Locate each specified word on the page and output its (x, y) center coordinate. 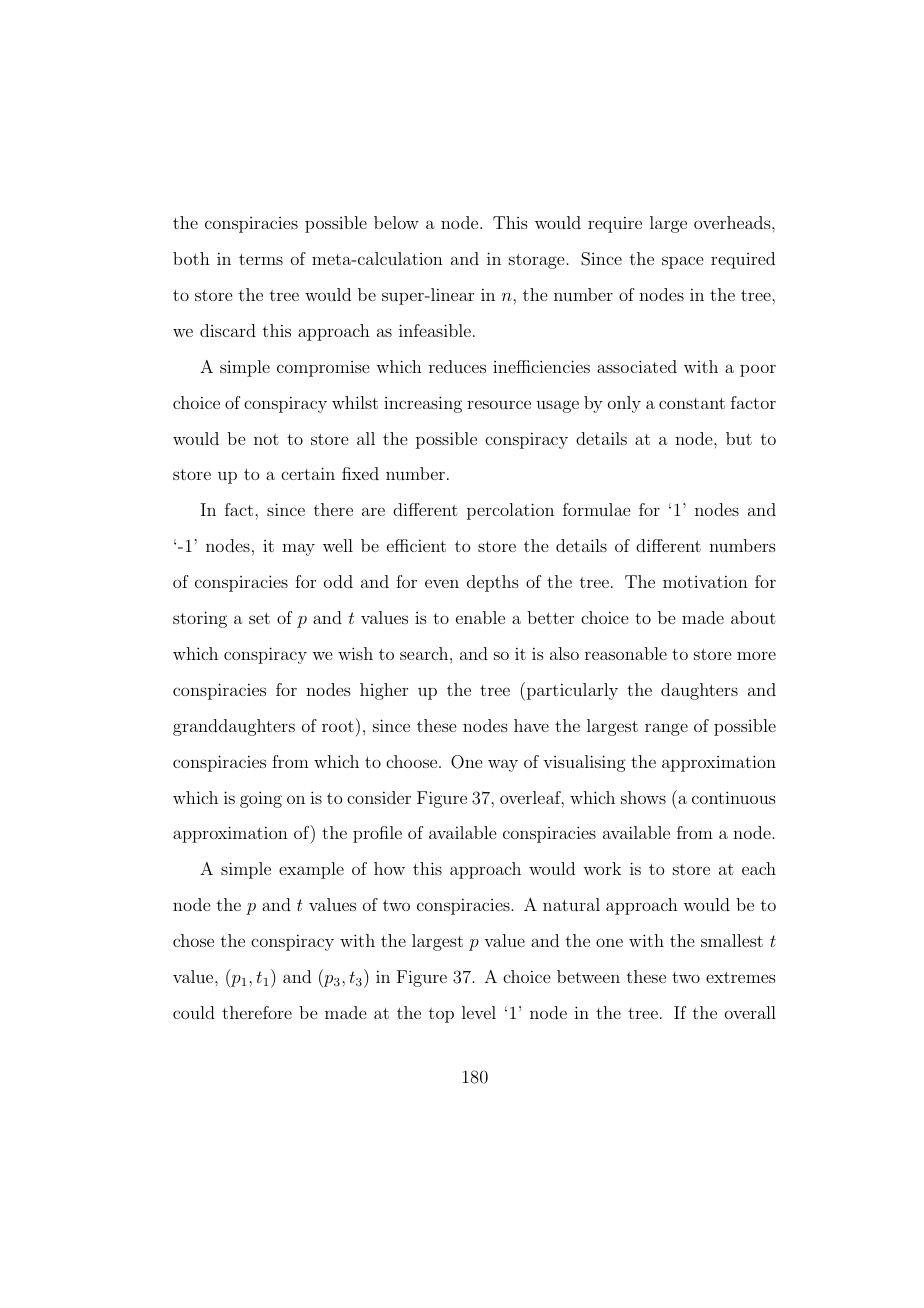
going (261, 799)
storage (536, 261)
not (266, 439)
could (194, 1012)
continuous (734, 797)
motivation (705, 581)
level (479, 1012)
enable (480, 617)
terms (261, 259)
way (503, 765)
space (682, 262)
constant (692, 403)
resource (499, 404)
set (259, 618)
